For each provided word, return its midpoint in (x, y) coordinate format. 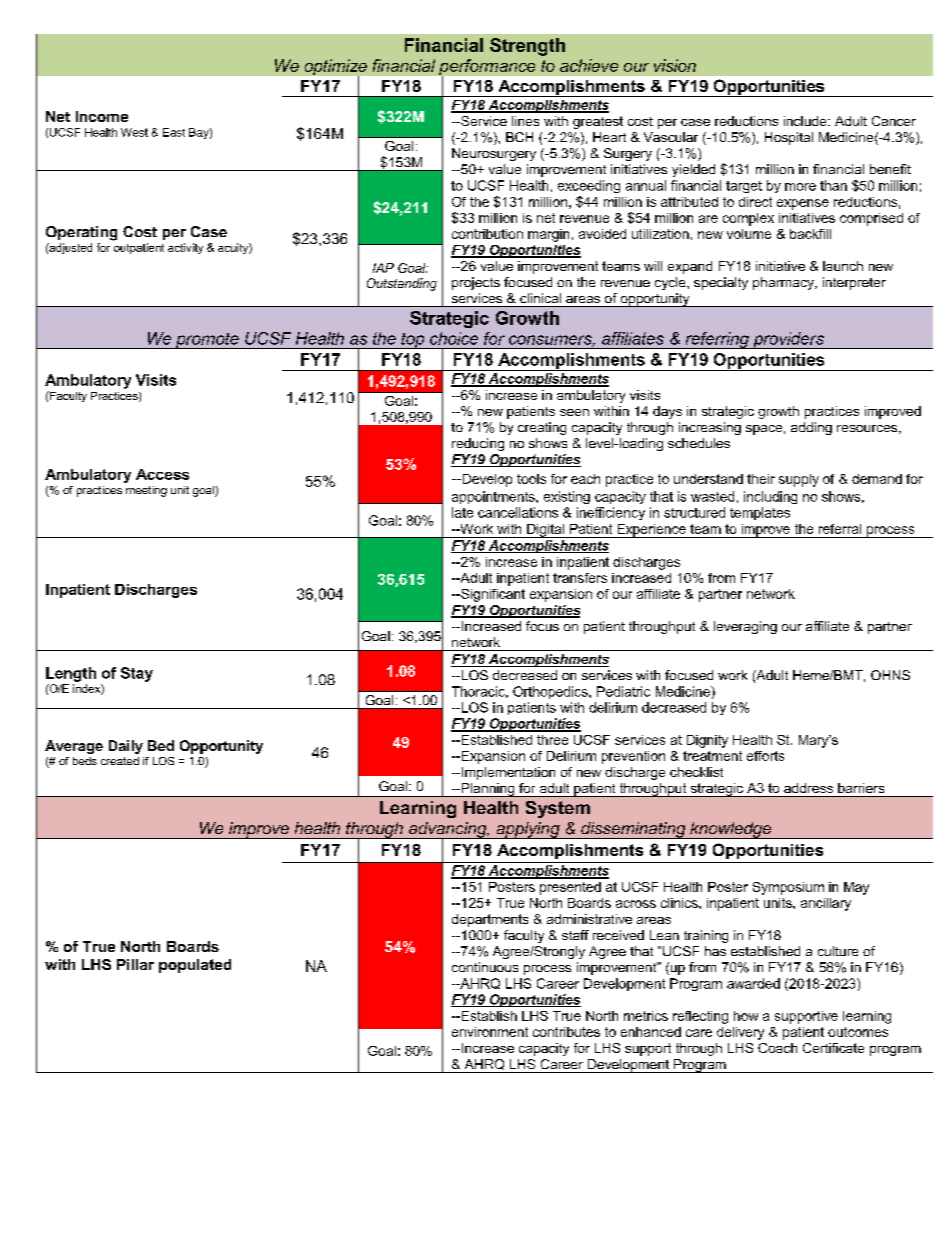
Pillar (135, 964)
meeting (146, 491)
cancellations (518, 512)
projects (476, 283)
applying (528, 830)
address (808, 788)
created (120, 761)
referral (840, 529)
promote (207, 341)
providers (788, 340)
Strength (527, 47)
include (806, 121)
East (174, 132)
